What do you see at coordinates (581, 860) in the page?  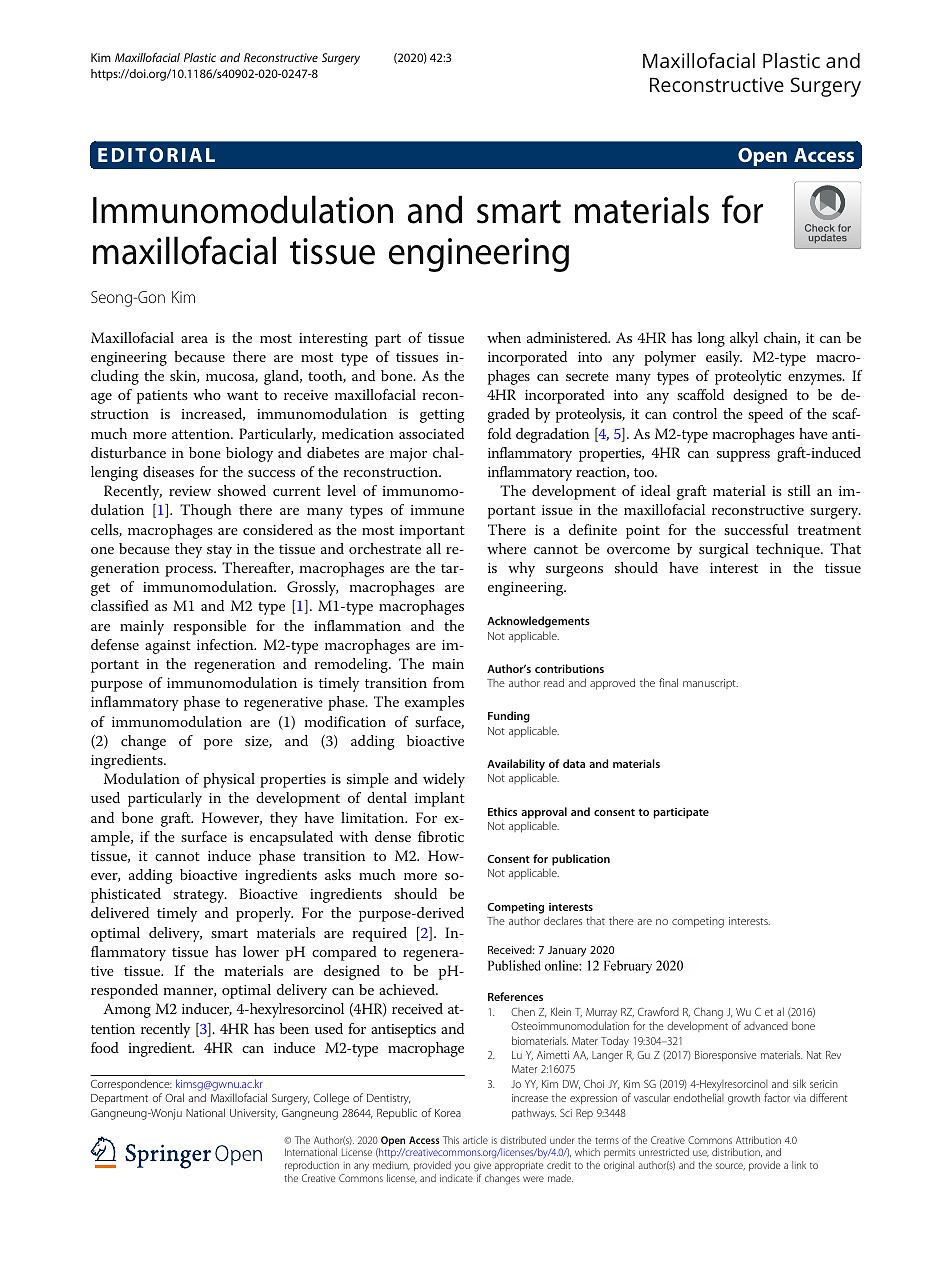 I see `publication` at bounding box center [581, 860].
